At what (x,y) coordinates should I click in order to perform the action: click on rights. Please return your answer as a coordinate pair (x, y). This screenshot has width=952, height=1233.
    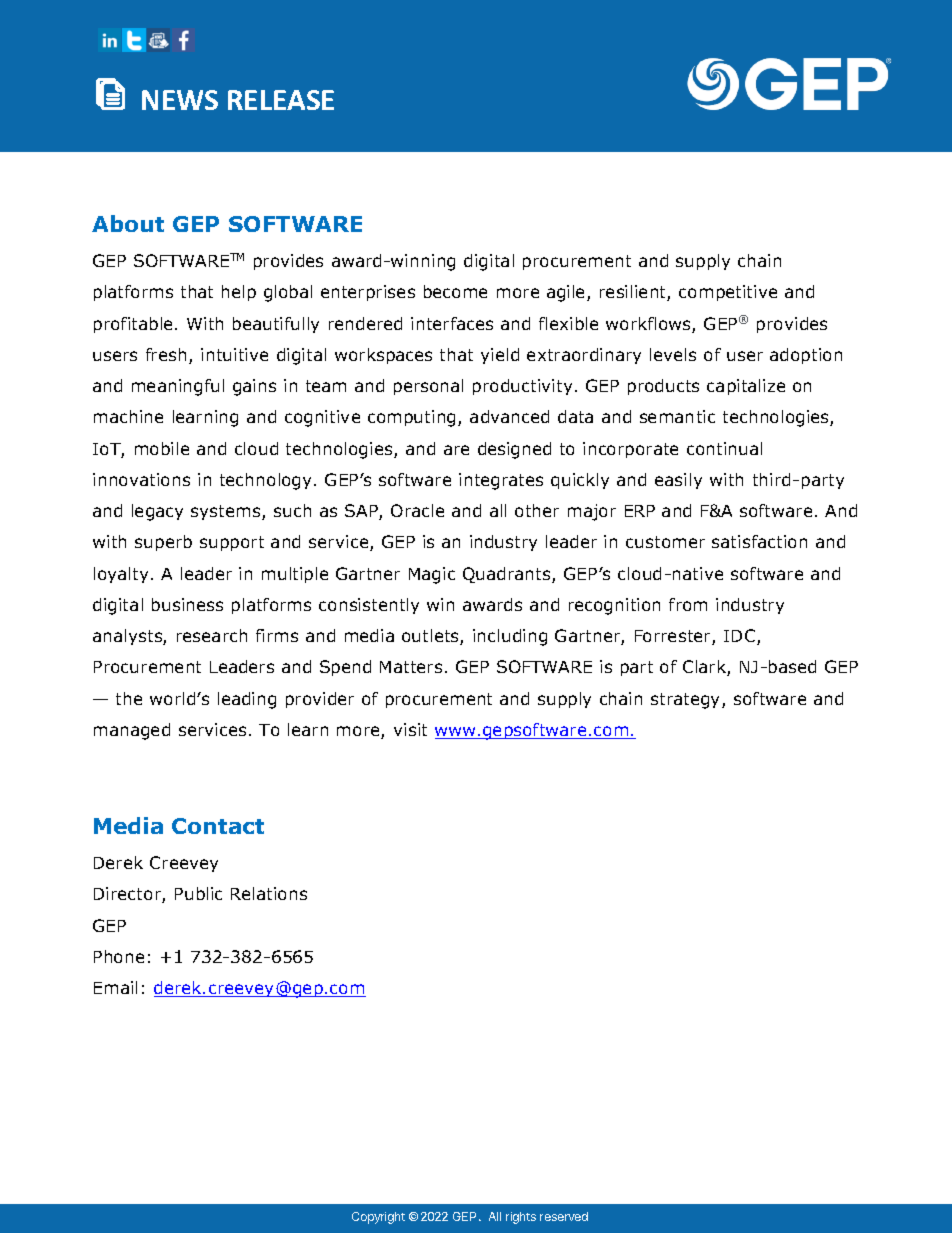
    Looking at the image, I should click on (521, 1218).
